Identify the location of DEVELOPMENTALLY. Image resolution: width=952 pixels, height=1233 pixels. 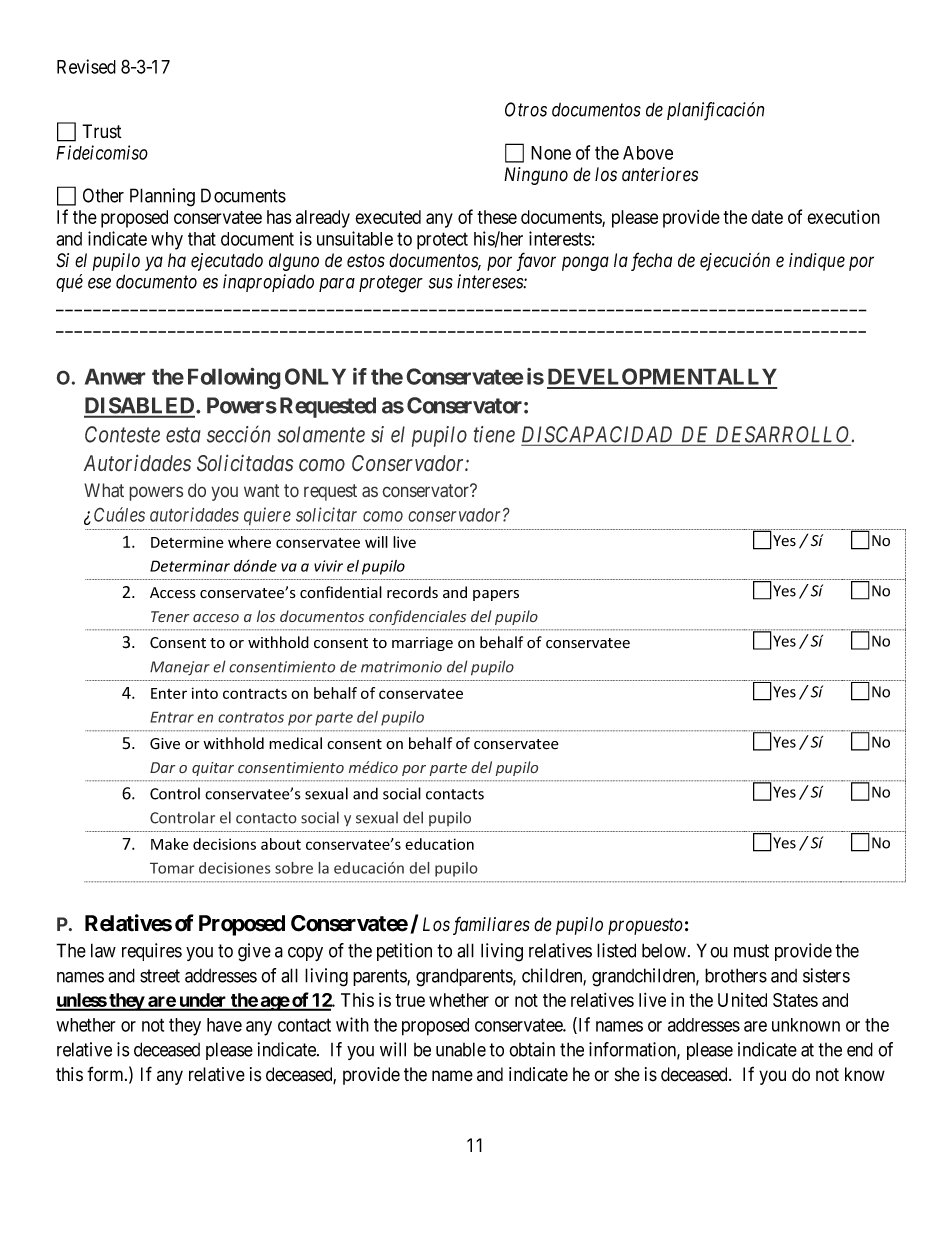
(662, 378).
